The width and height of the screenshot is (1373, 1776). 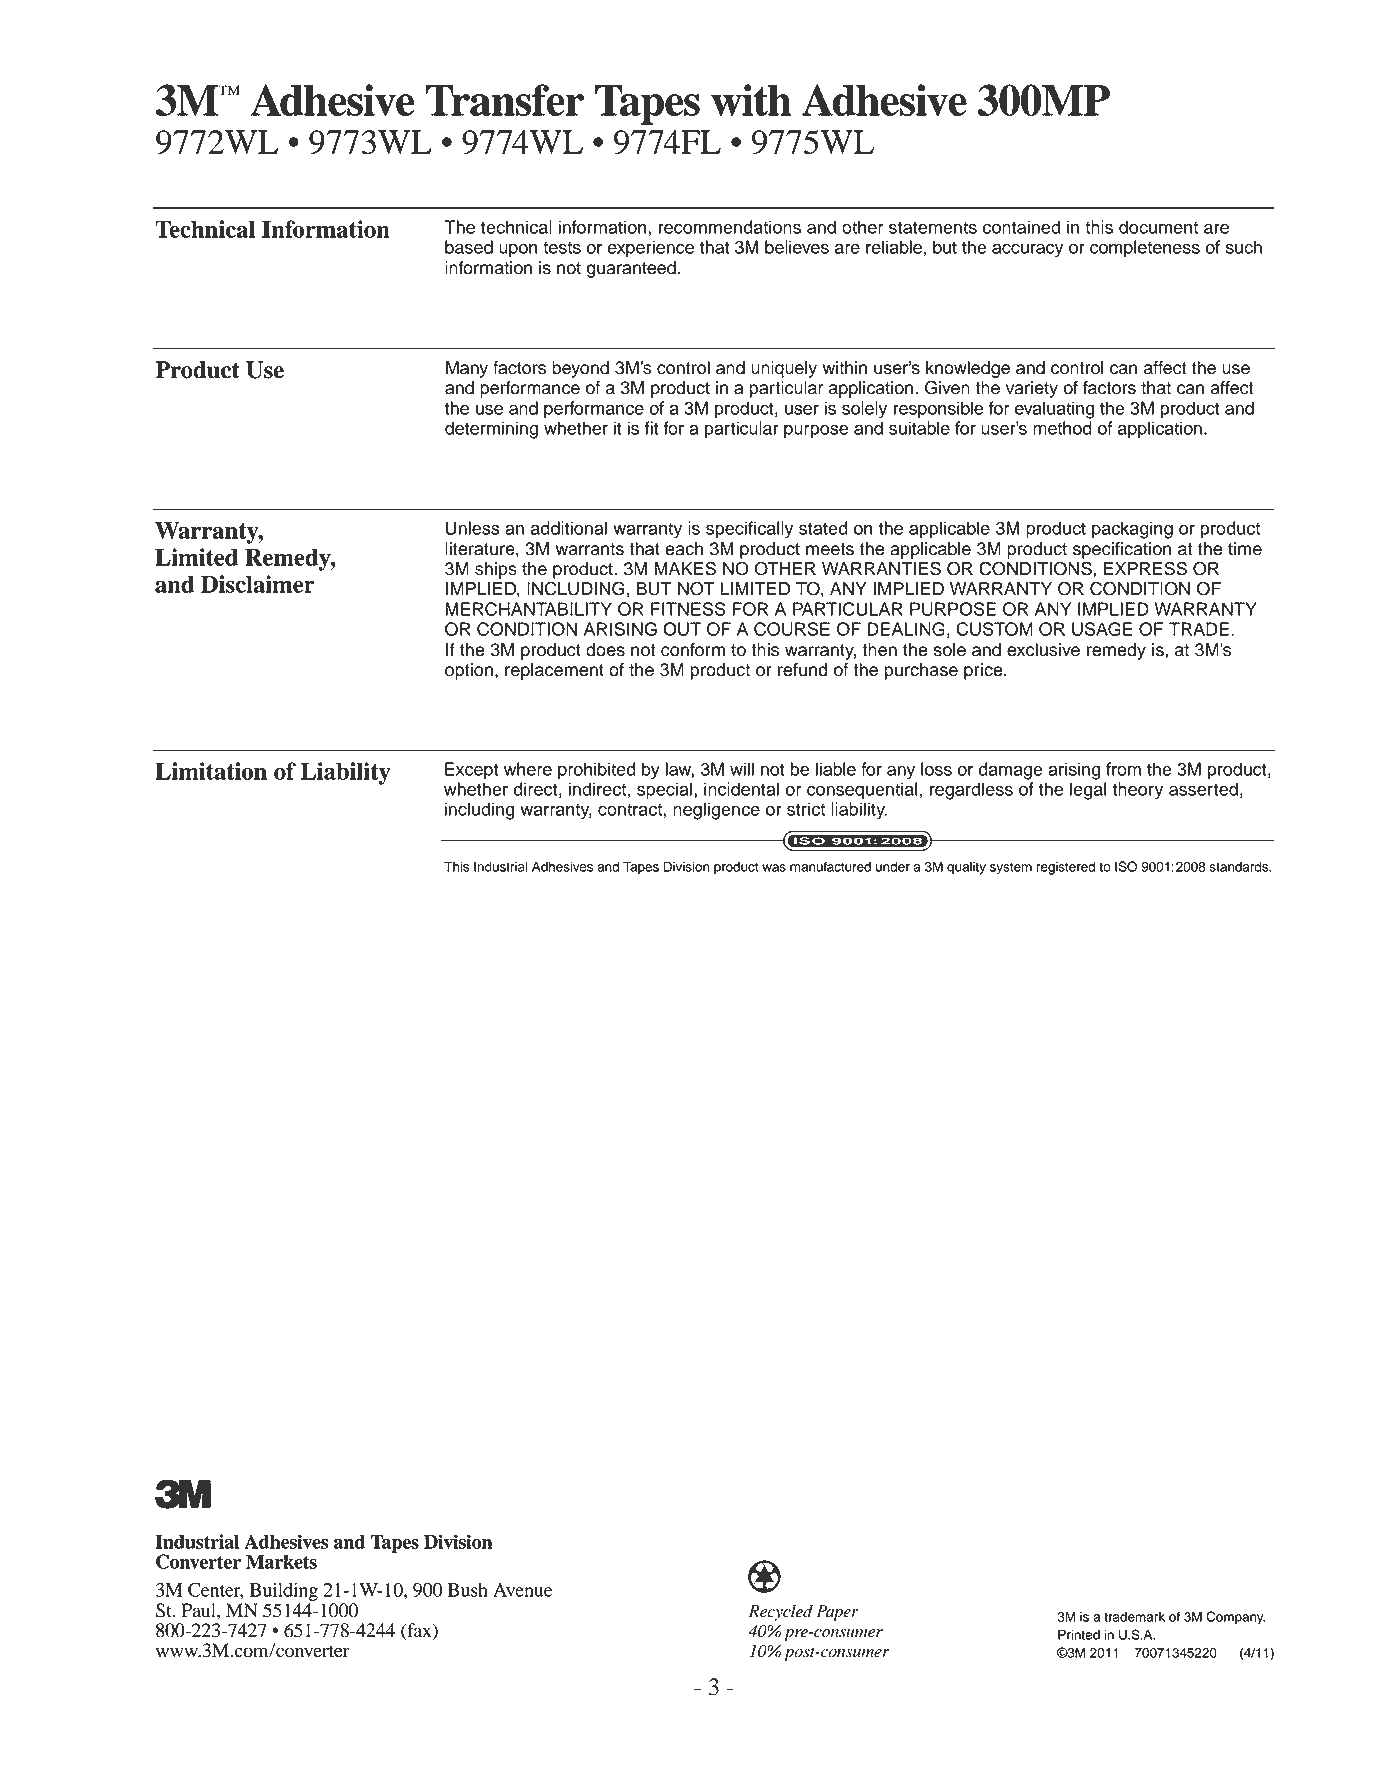 What do you see at coordinates (491, 430) in the screenshot?
I see `determining` at bounding box center [491, 430].
